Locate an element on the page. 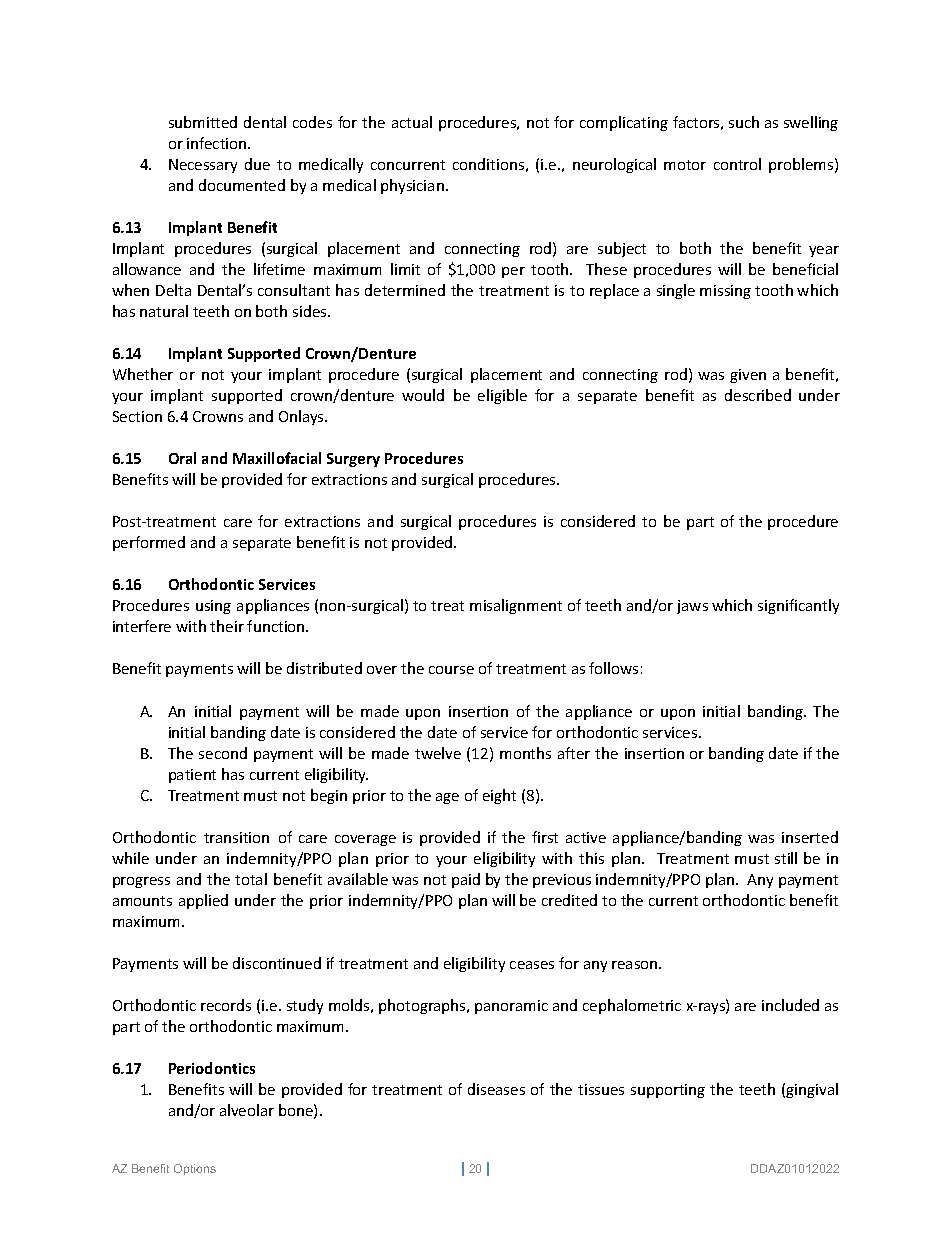 The image size is (952, 1233). actual is located at coordinates (412, 122).
